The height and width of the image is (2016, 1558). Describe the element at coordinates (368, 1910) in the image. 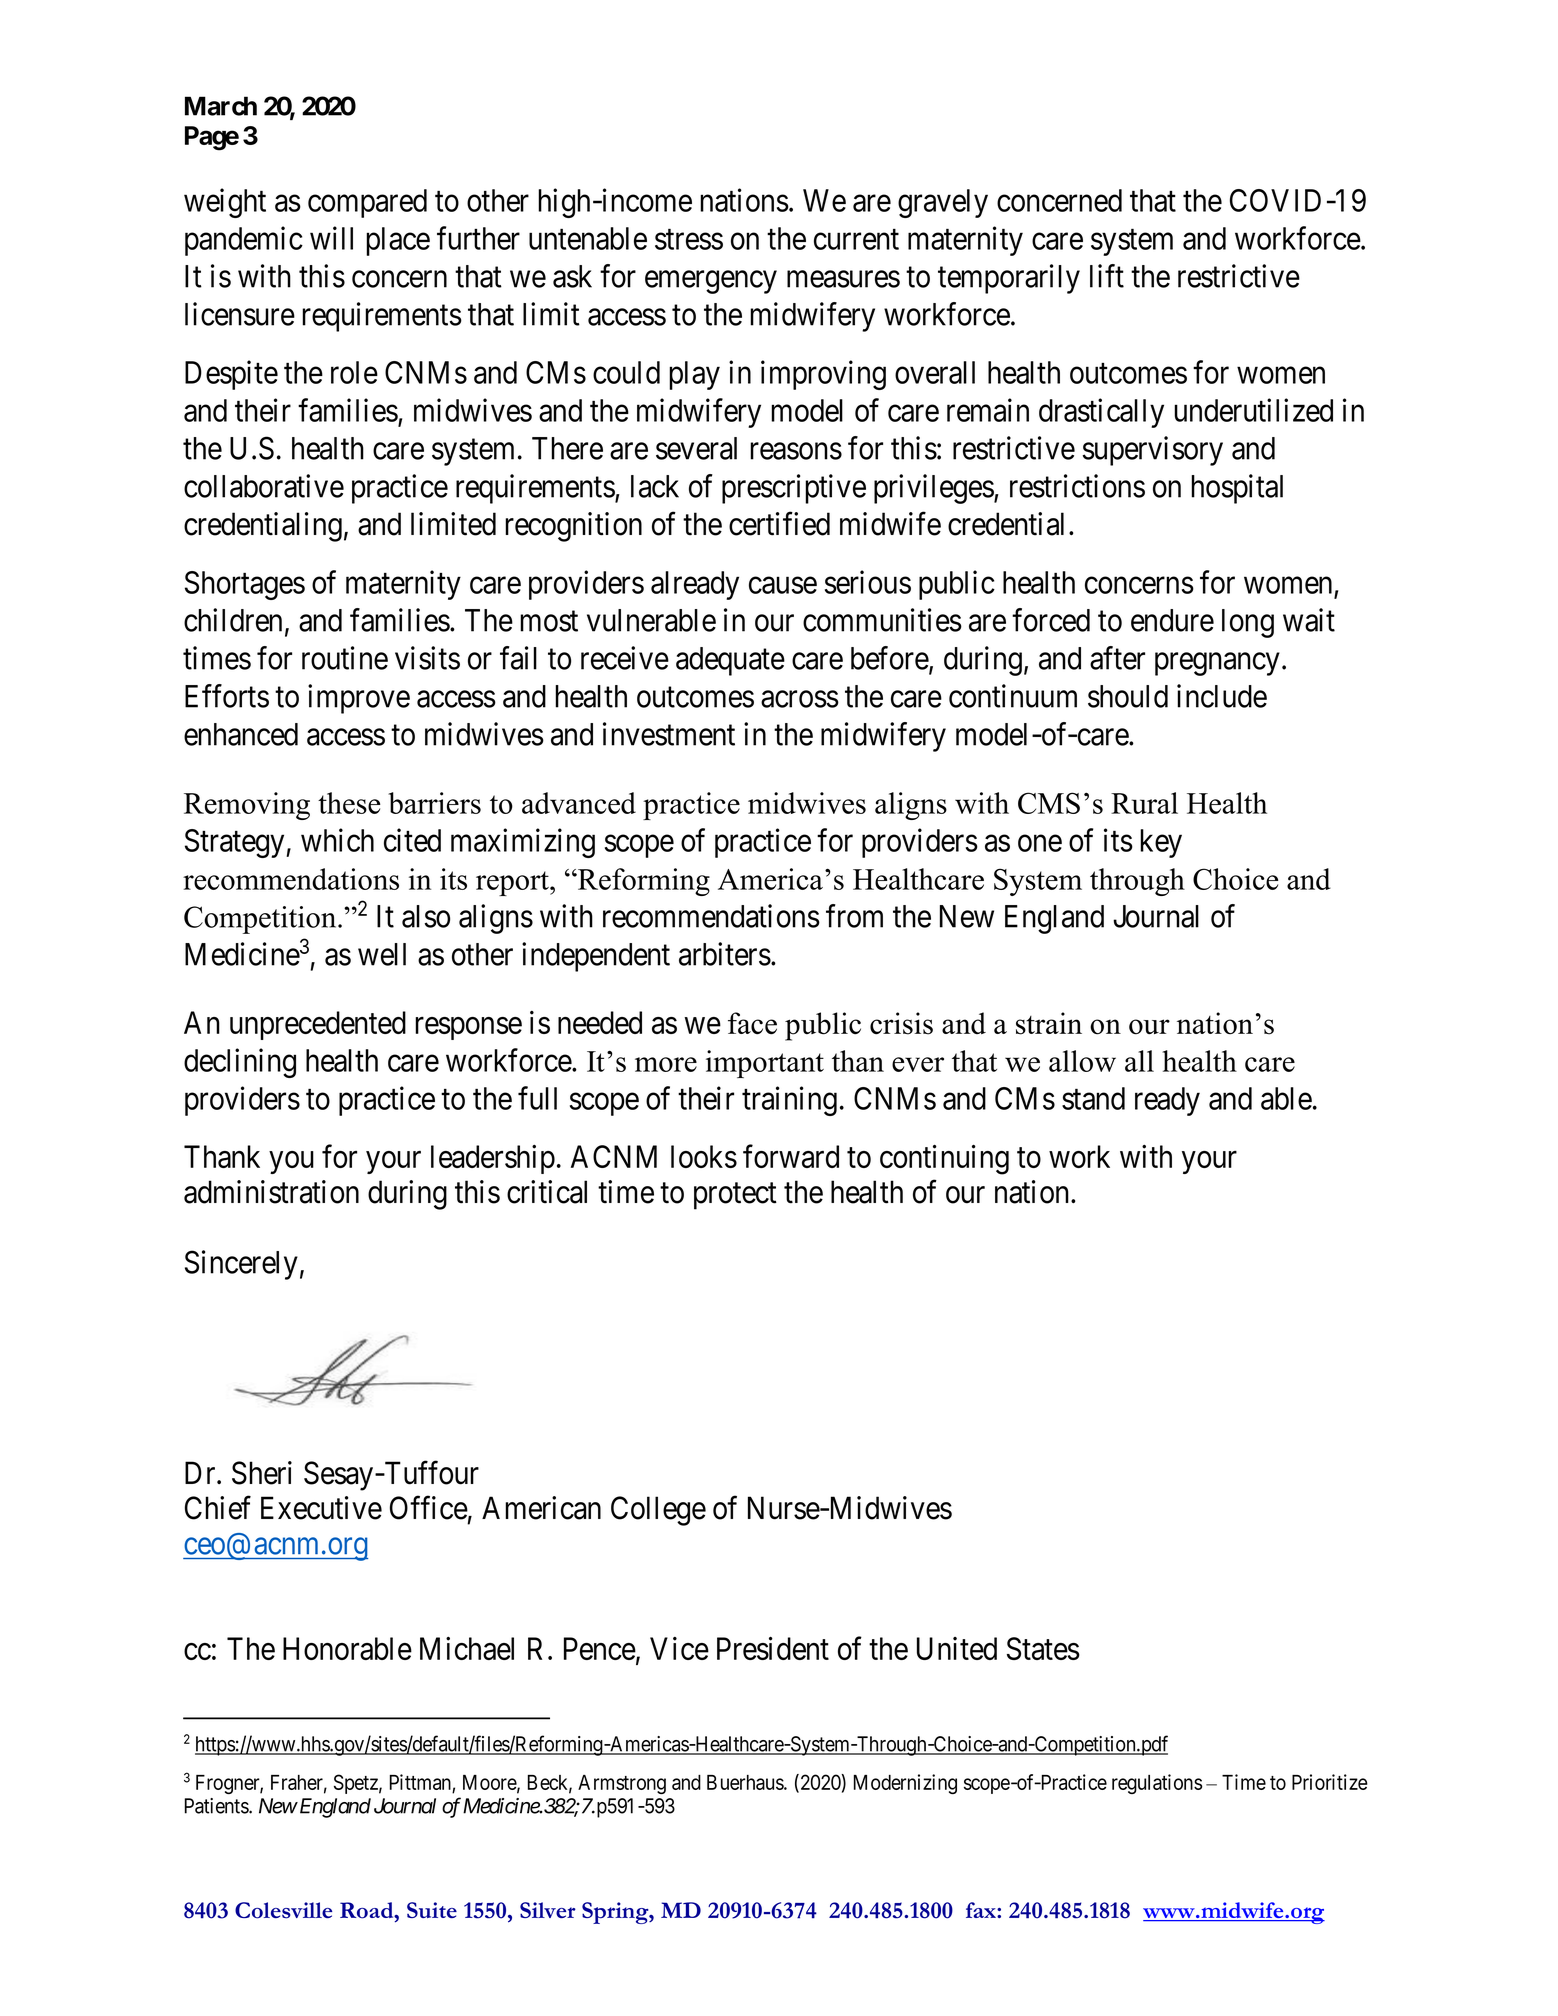

I see `Road` at that location.
